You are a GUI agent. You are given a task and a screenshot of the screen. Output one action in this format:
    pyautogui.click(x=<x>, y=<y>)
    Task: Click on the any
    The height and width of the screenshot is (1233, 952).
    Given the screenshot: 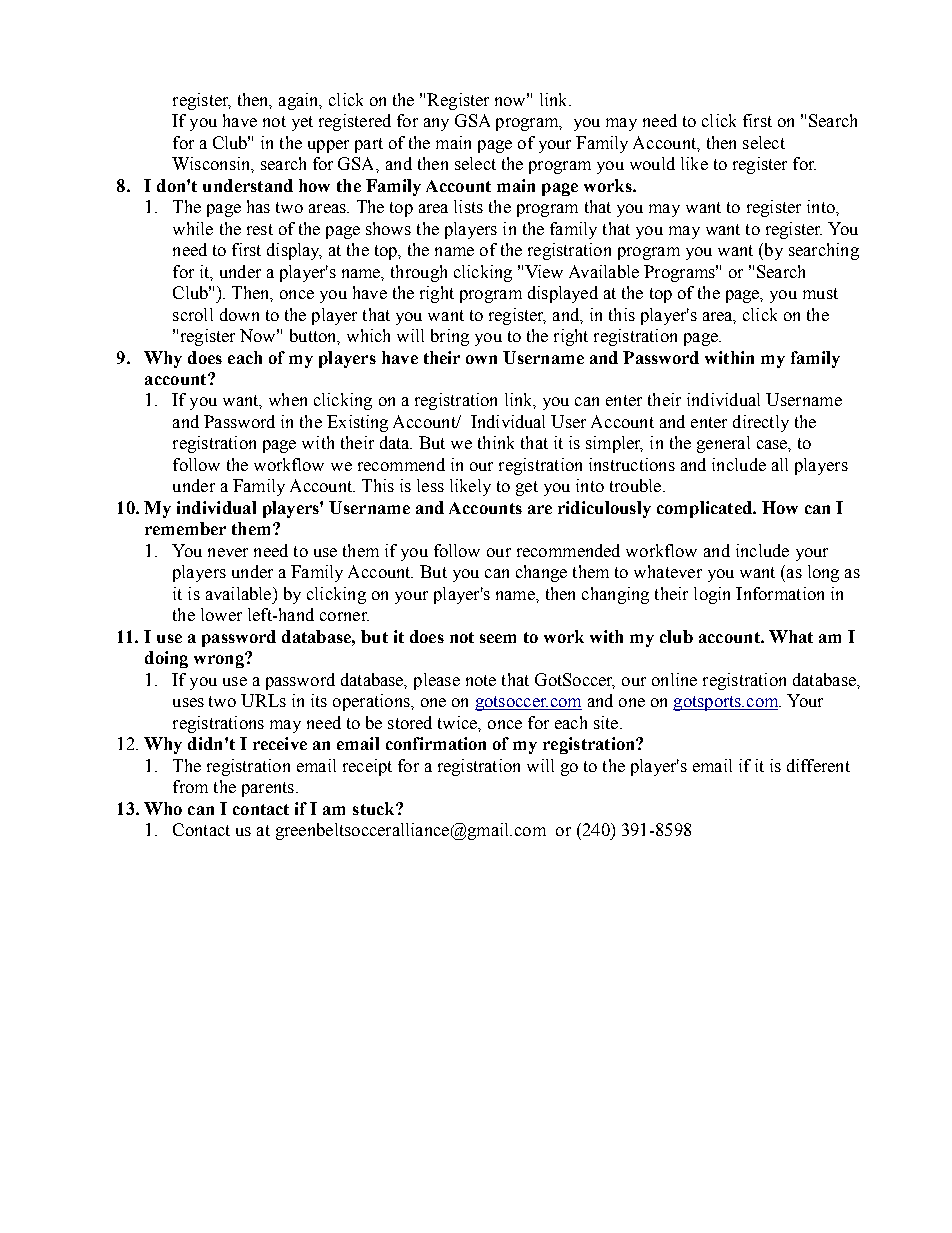 What is the action you would take?
    pyautogui.click(x=436, y=124)
